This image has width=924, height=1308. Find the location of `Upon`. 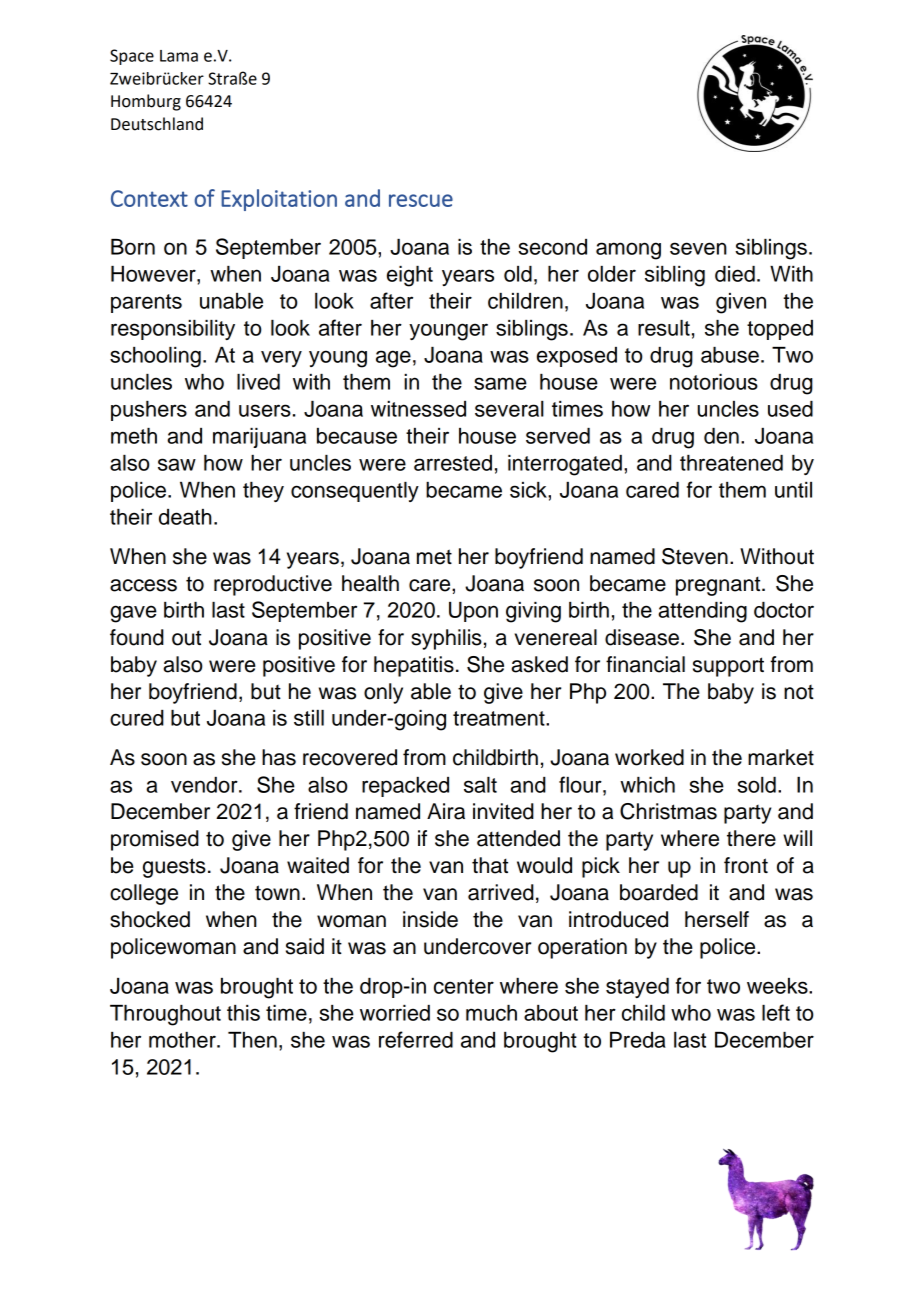

Upon is located at coordinates (473, 612).
